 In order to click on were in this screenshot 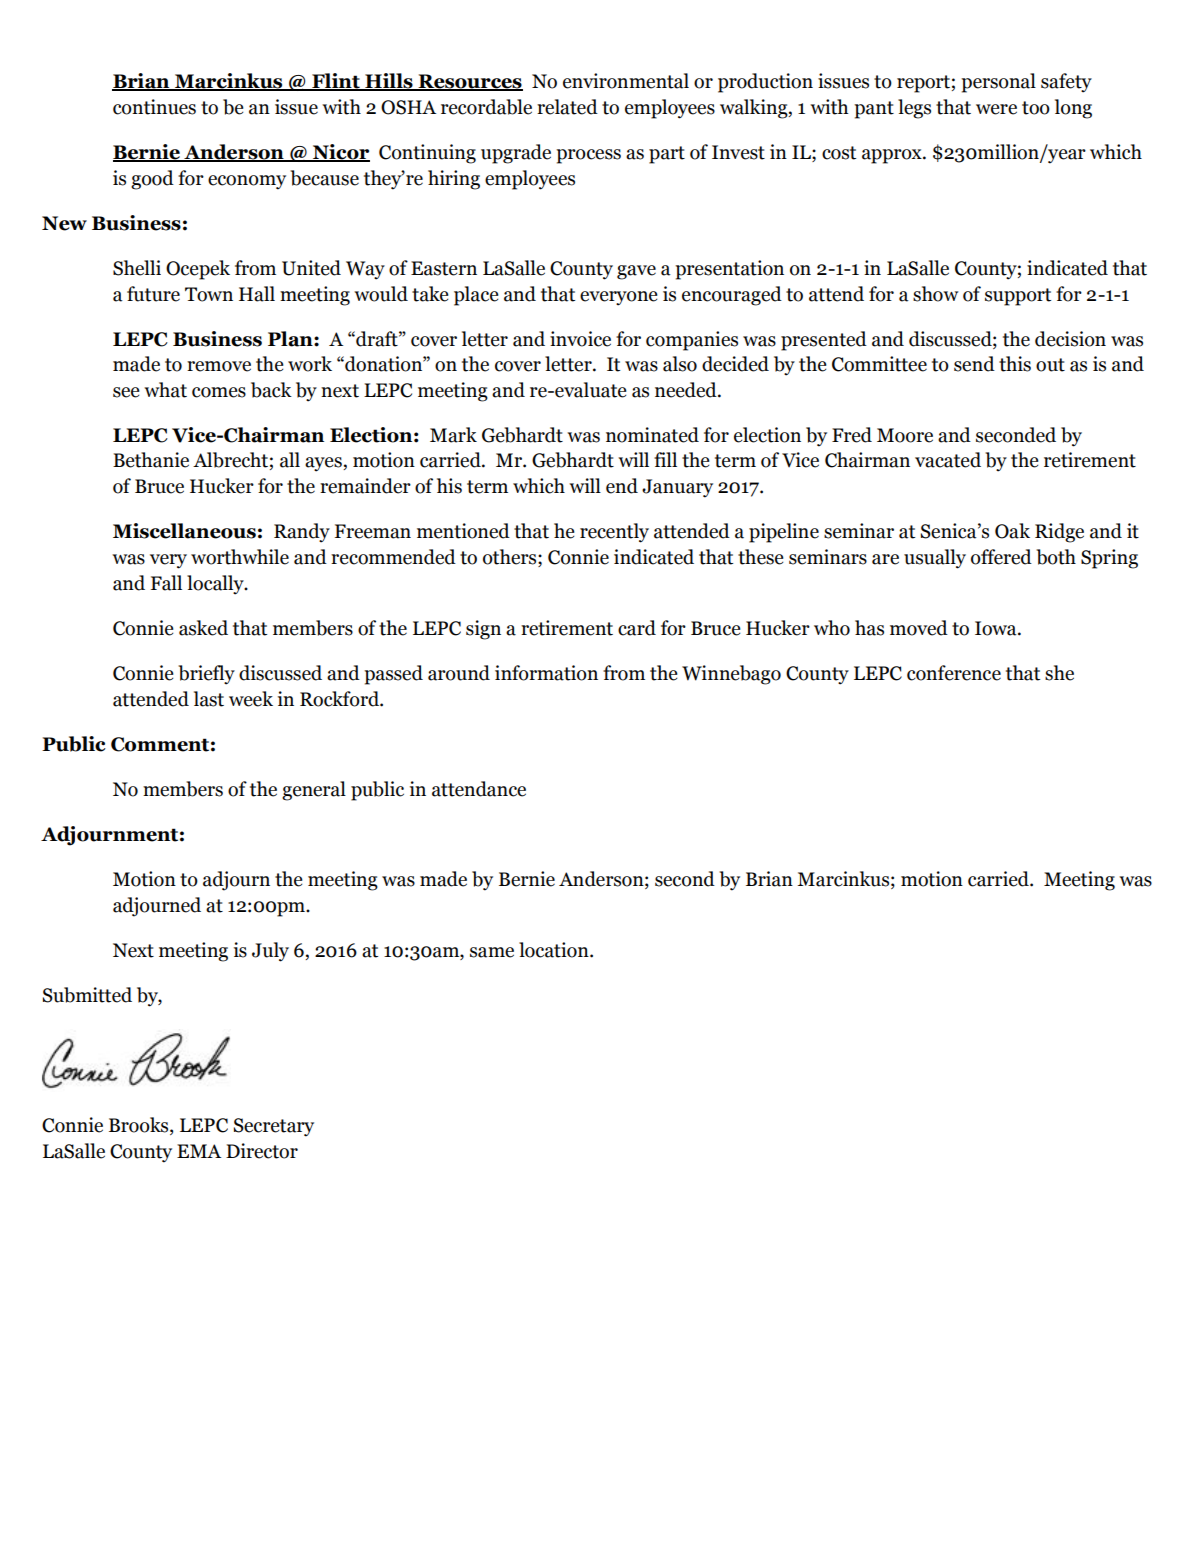, I will do `click(996, 109)`.
